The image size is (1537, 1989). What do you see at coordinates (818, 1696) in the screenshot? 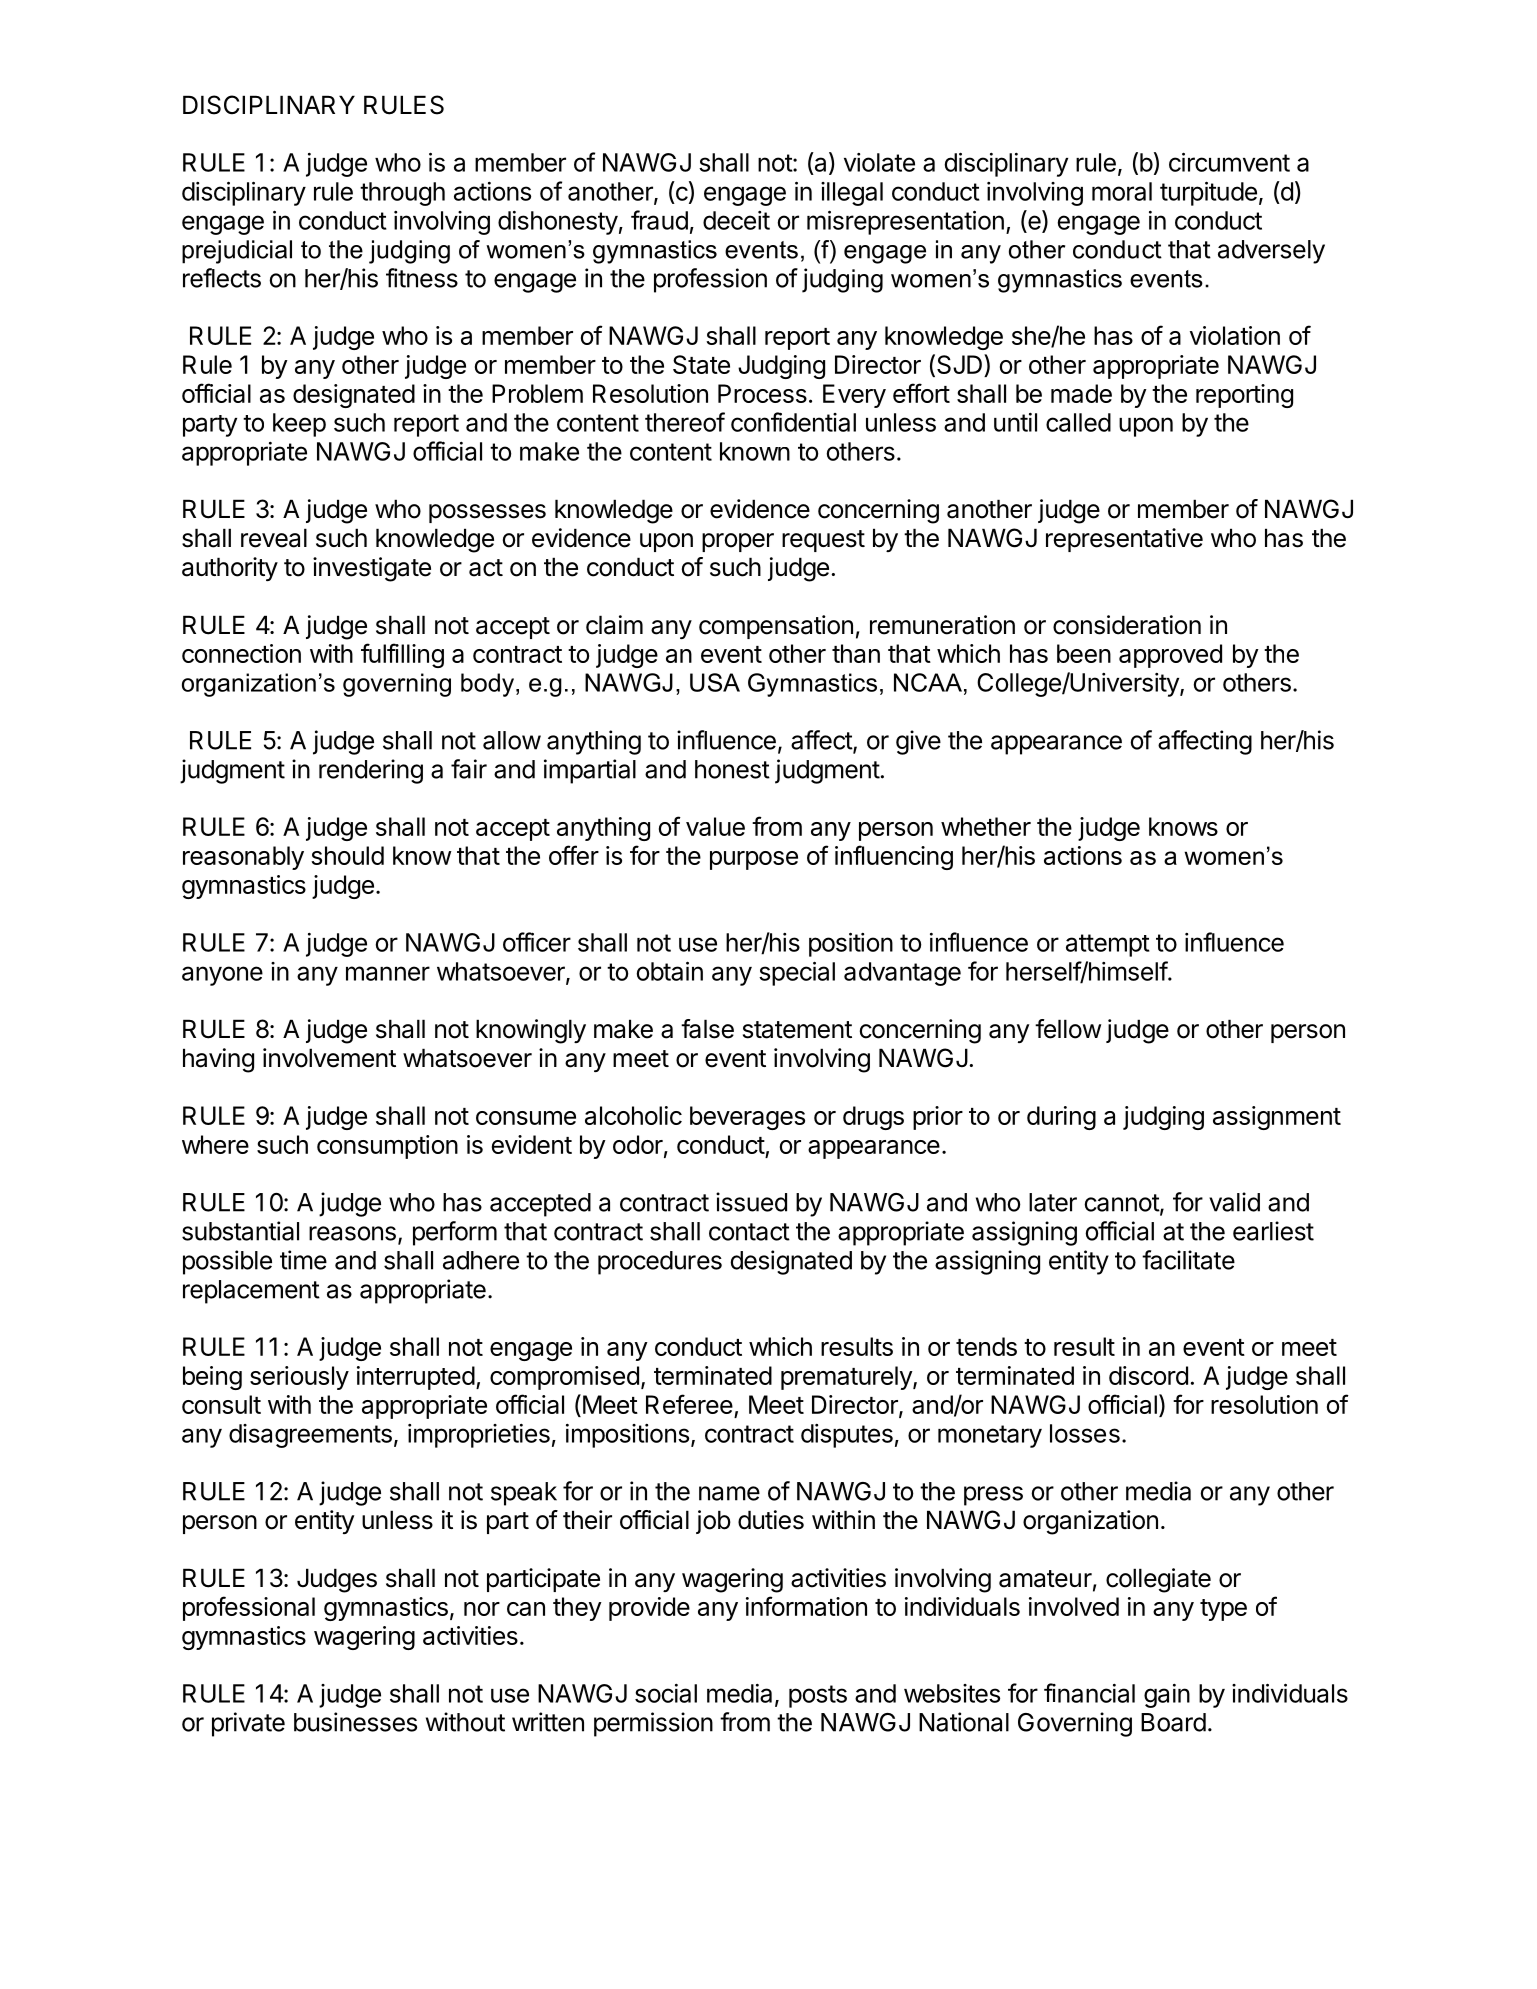
I see `posts` at bounding box center [818, 1696].
